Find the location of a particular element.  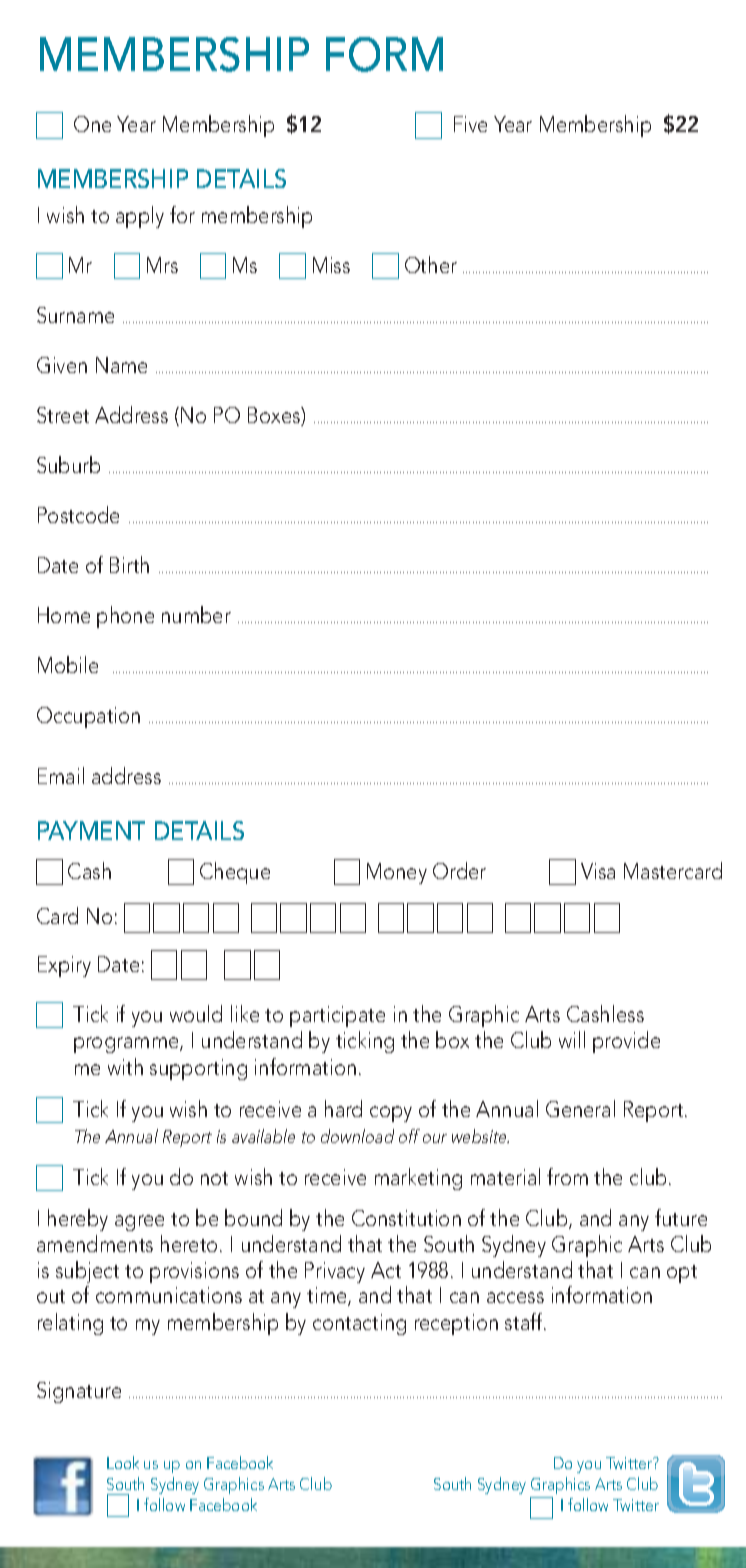

Five is located at coordinates (470, 124).
